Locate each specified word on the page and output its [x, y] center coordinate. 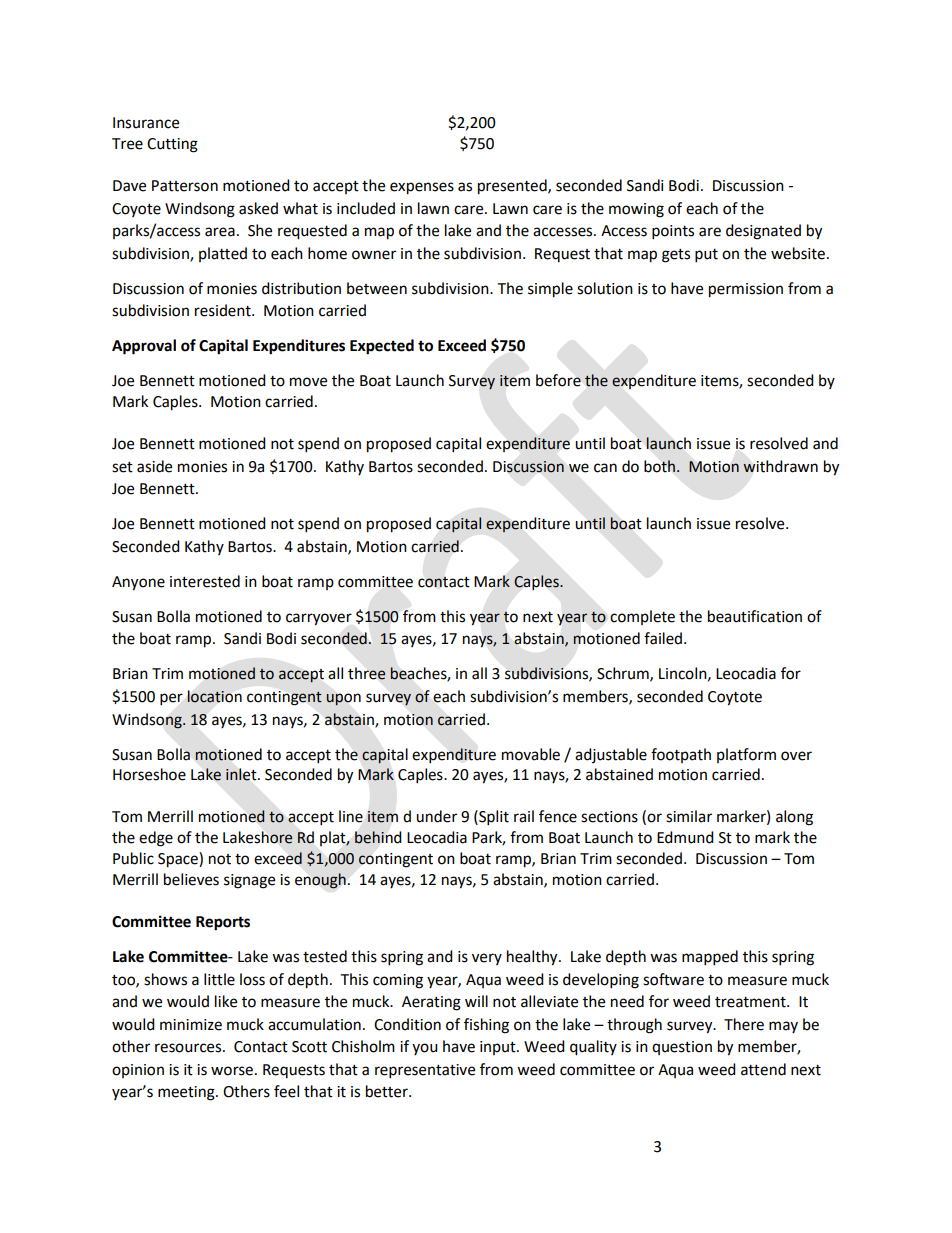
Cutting [172, 145]
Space [179, 860]
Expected [382, 347]
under [436, 816]
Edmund [685, 837]
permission [746, 290]
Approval [144, 347]
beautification [755, 616]
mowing [636, 210]
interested [205, 581]
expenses [422, 188]
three [367, 673]
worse [232, 1071]
